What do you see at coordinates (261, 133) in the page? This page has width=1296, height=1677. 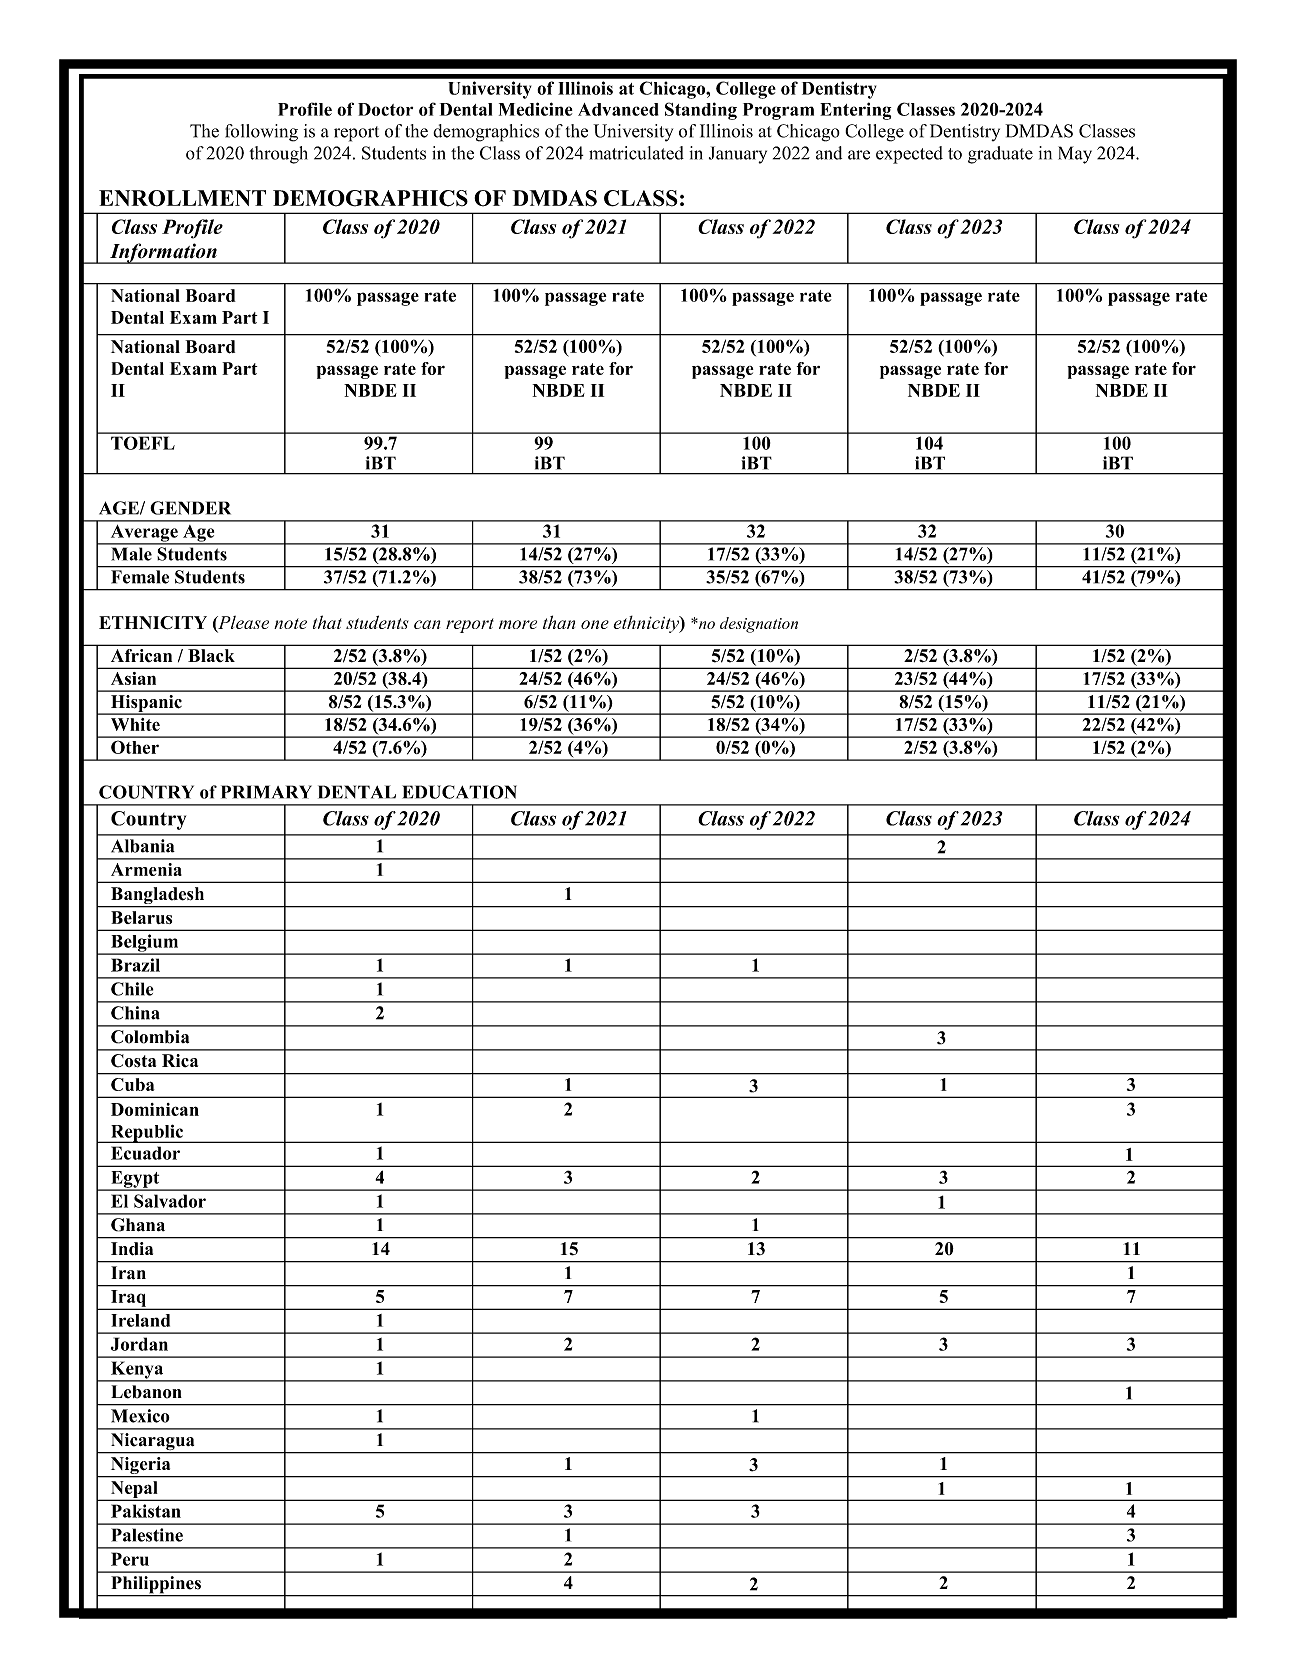 I see `following` at bounding box center [261, 133].
